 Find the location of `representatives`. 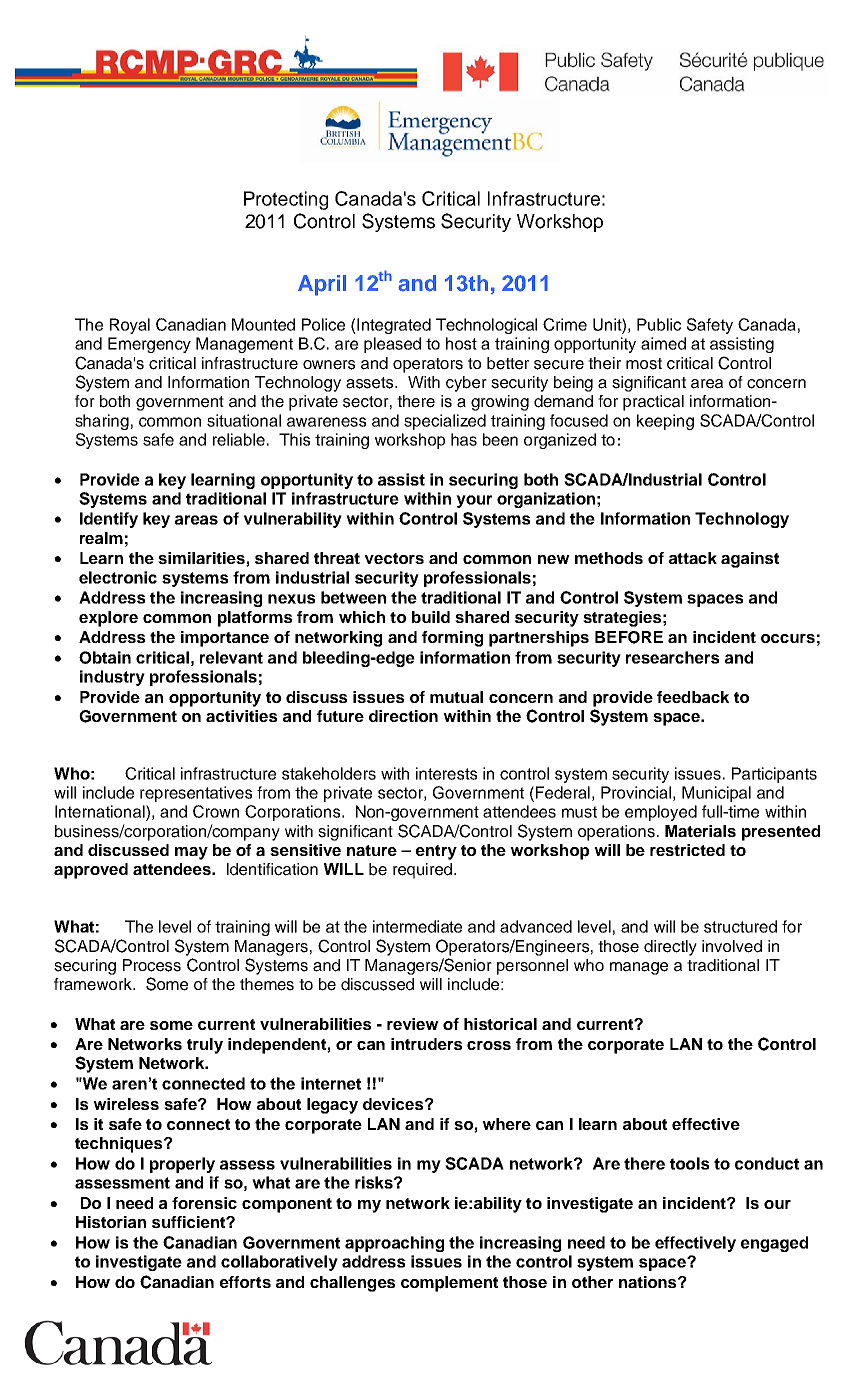

representatives is located at coordinates (196, 794).
